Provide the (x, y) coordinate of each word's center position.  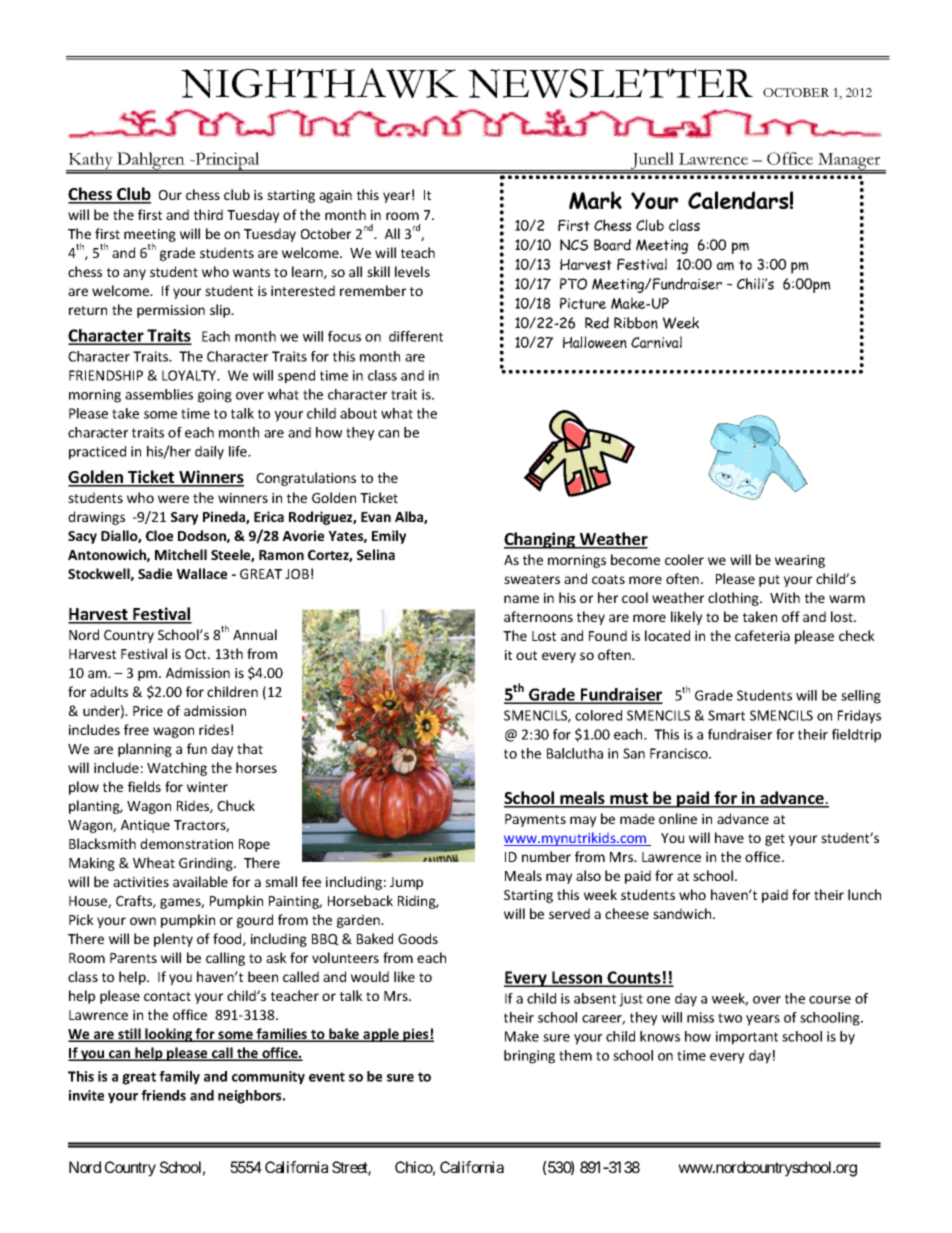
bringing (529, 1057)
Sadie (155, 573)
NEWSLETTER (610, 83)
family (179, 1078)
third (208, 214)
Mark (595, 200)
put (769, 581)
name (521, 599)
